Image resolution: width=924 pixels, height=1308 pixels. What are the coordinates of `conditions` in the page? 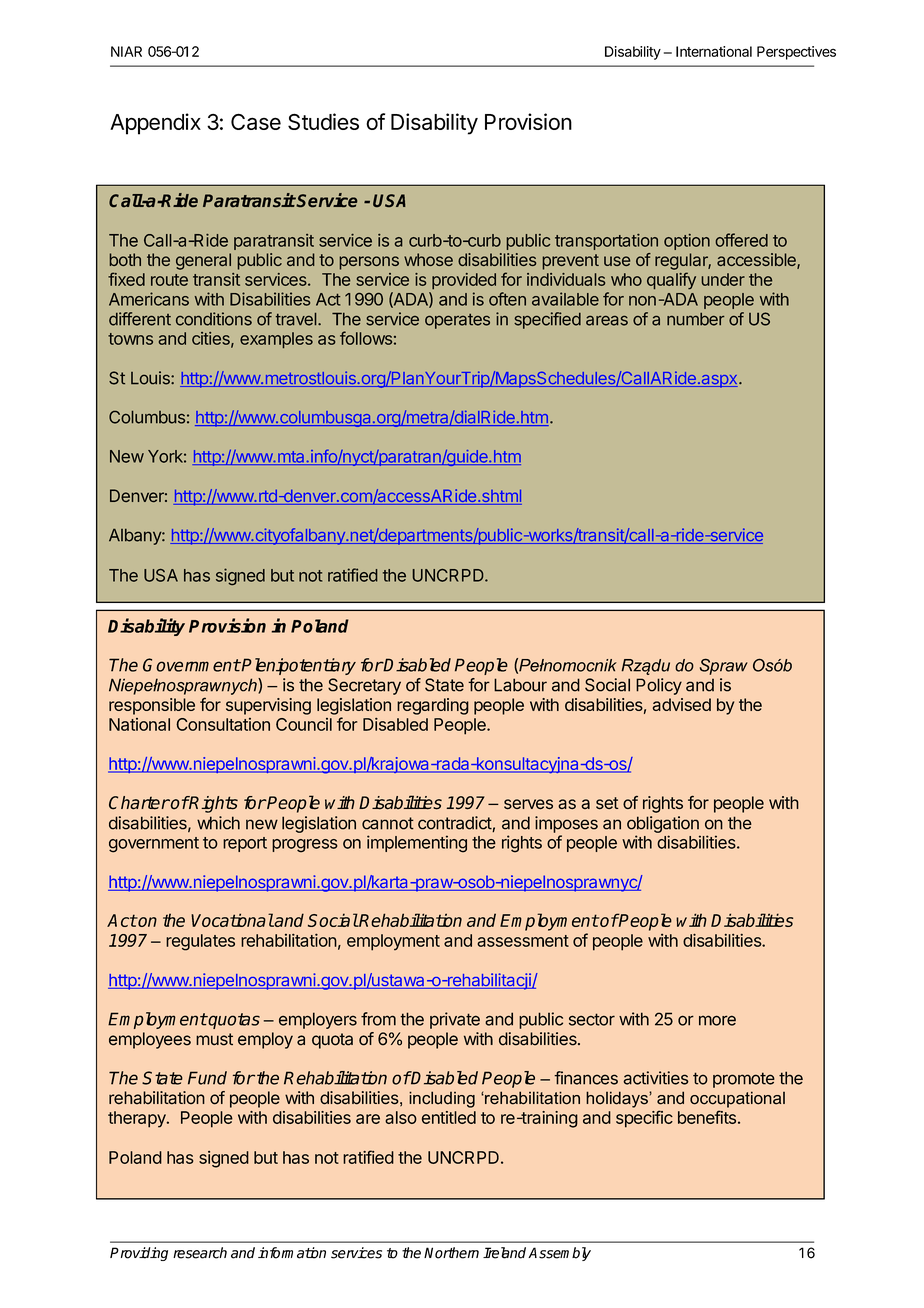 It's located at (214, 319).
